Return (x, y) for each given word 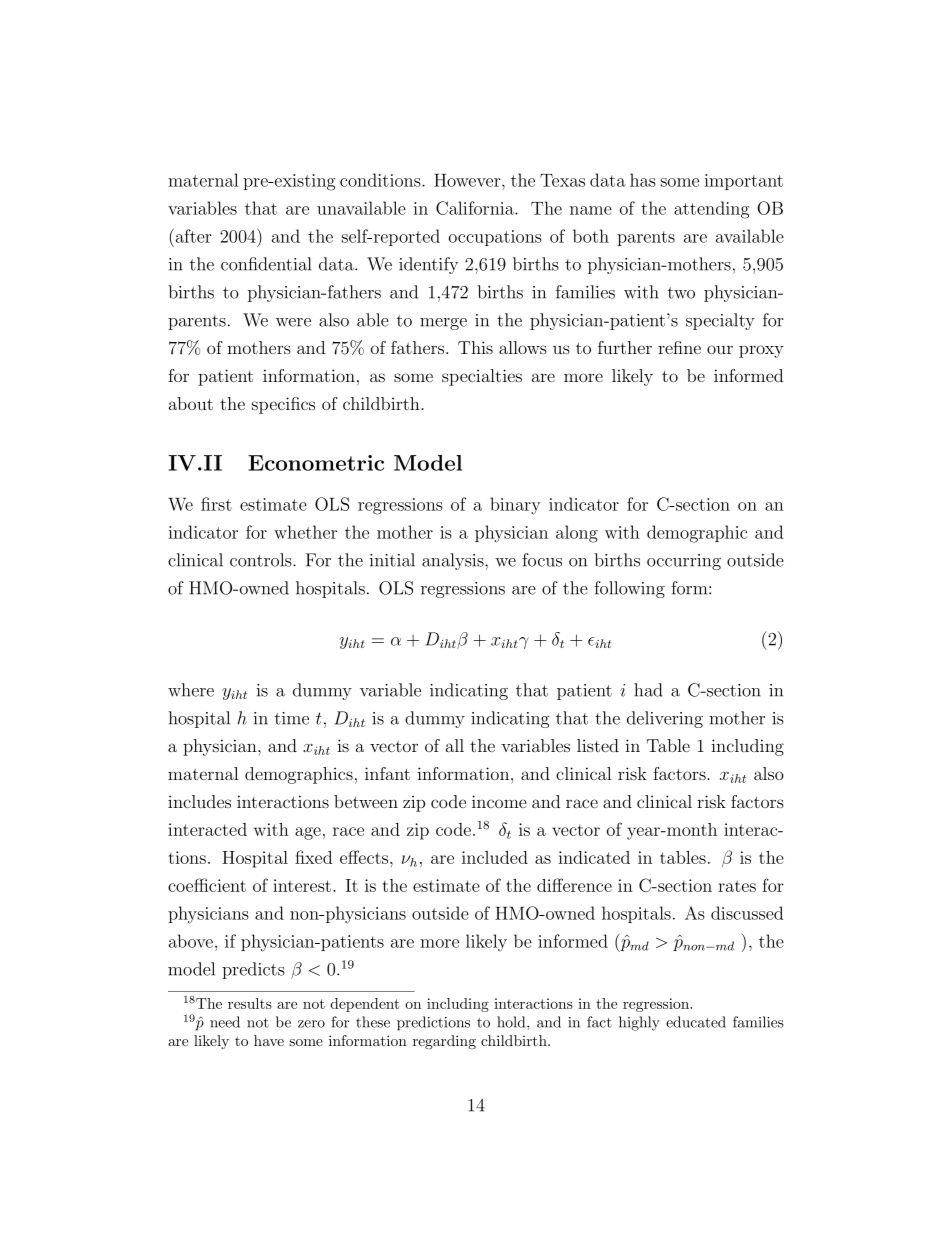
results (250, 1003)
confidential (266, 264)
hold (512, 1022)
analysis (454, 561)
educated (696, 1022)
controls (262, 560)
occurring (684, 562)
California (476, 208)
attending (711, 210)
